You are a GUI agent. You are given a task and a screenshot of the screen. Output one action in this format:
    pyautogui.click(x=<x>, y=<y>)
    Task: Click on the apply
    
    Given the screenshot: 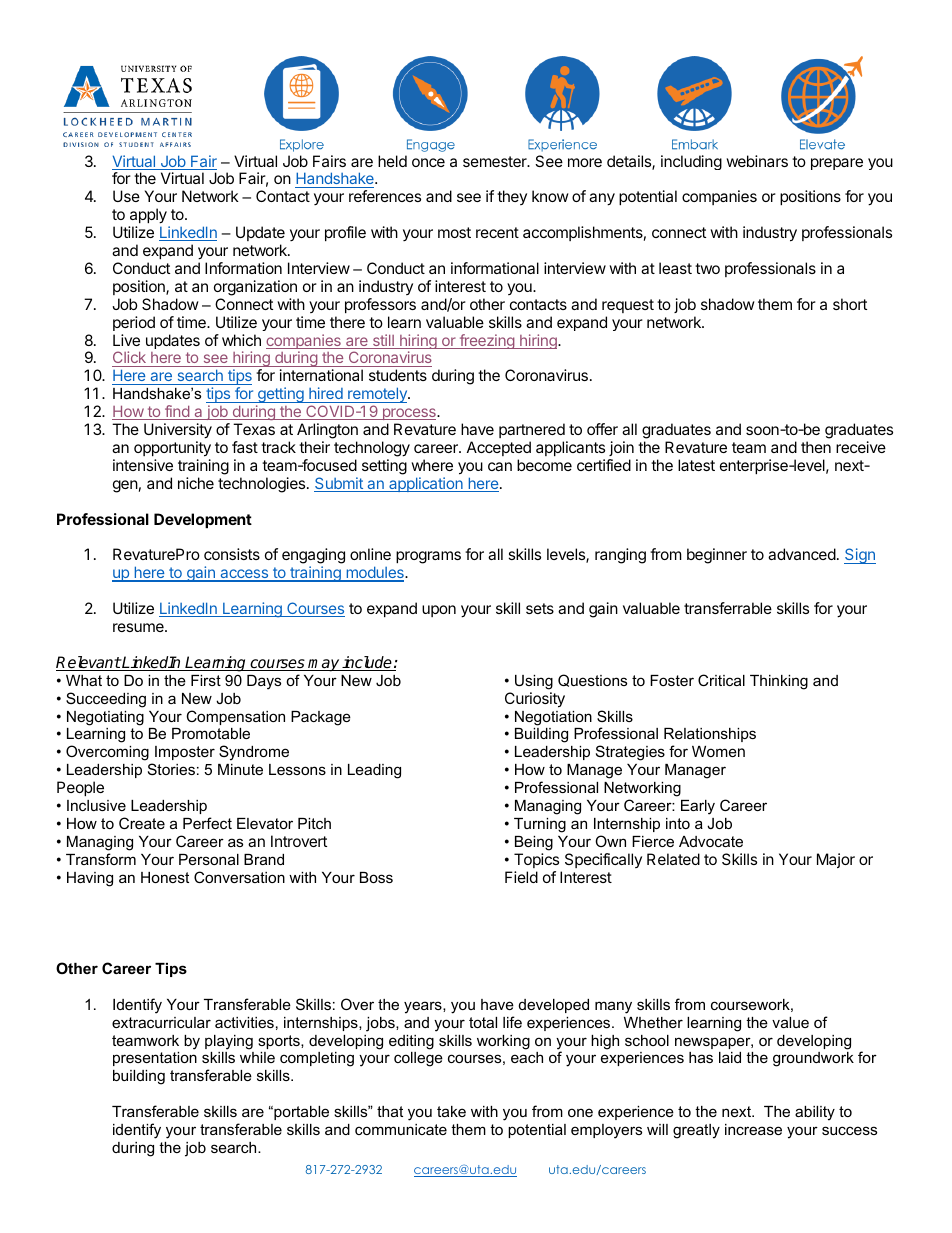 What is the action you would take?
    pyautogui.click(x=149, y=217)
